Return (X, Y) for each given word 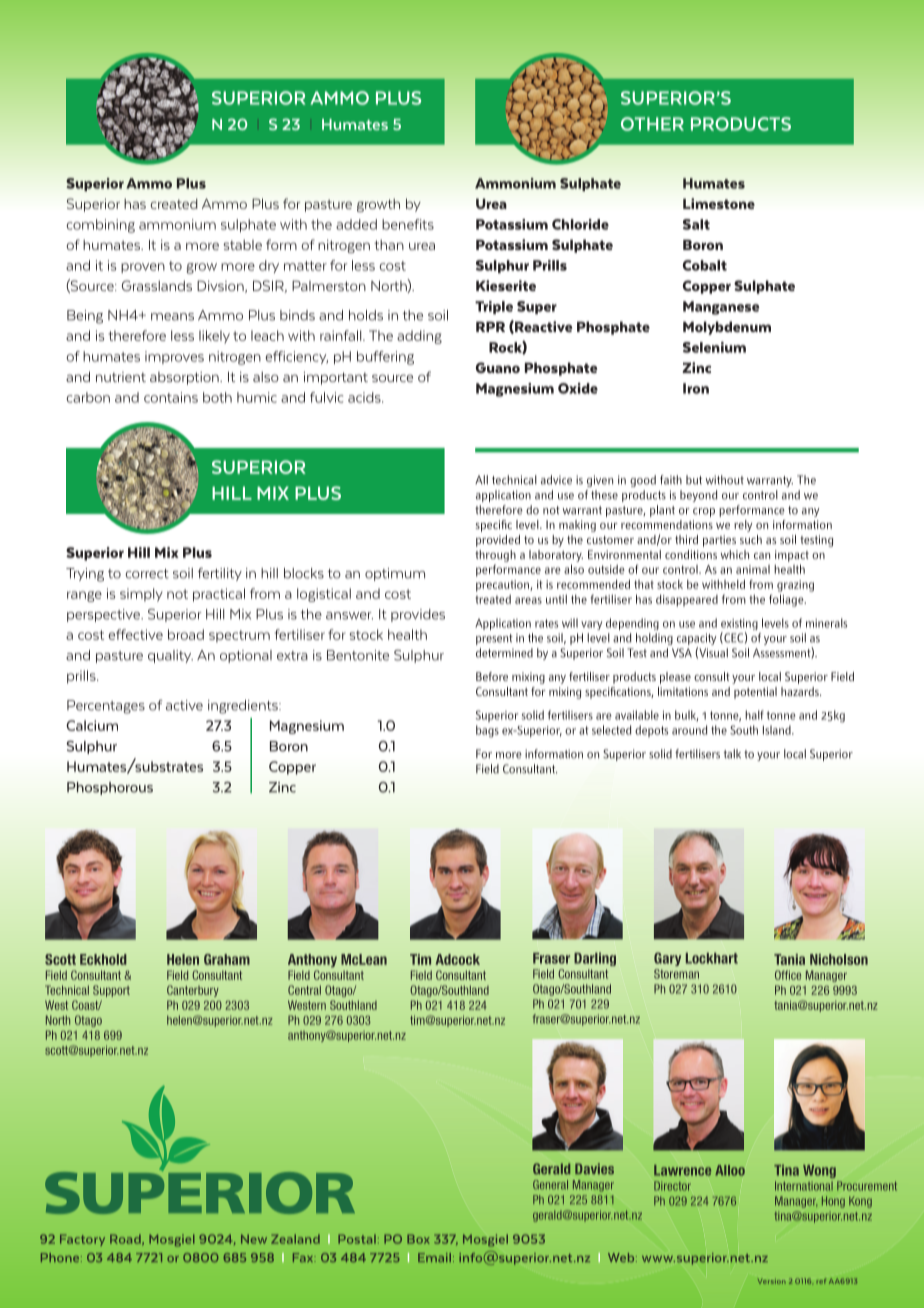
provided (498, 541)
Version (772, 1281)
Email (436, 1257)
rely (743, 526)
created (174, 203)
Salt (696, 224)
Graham (227, 959)
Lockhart (712, 958)
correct (147, 574)
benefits (408, 224)
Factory (82, 1240)
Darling (595, 959)
